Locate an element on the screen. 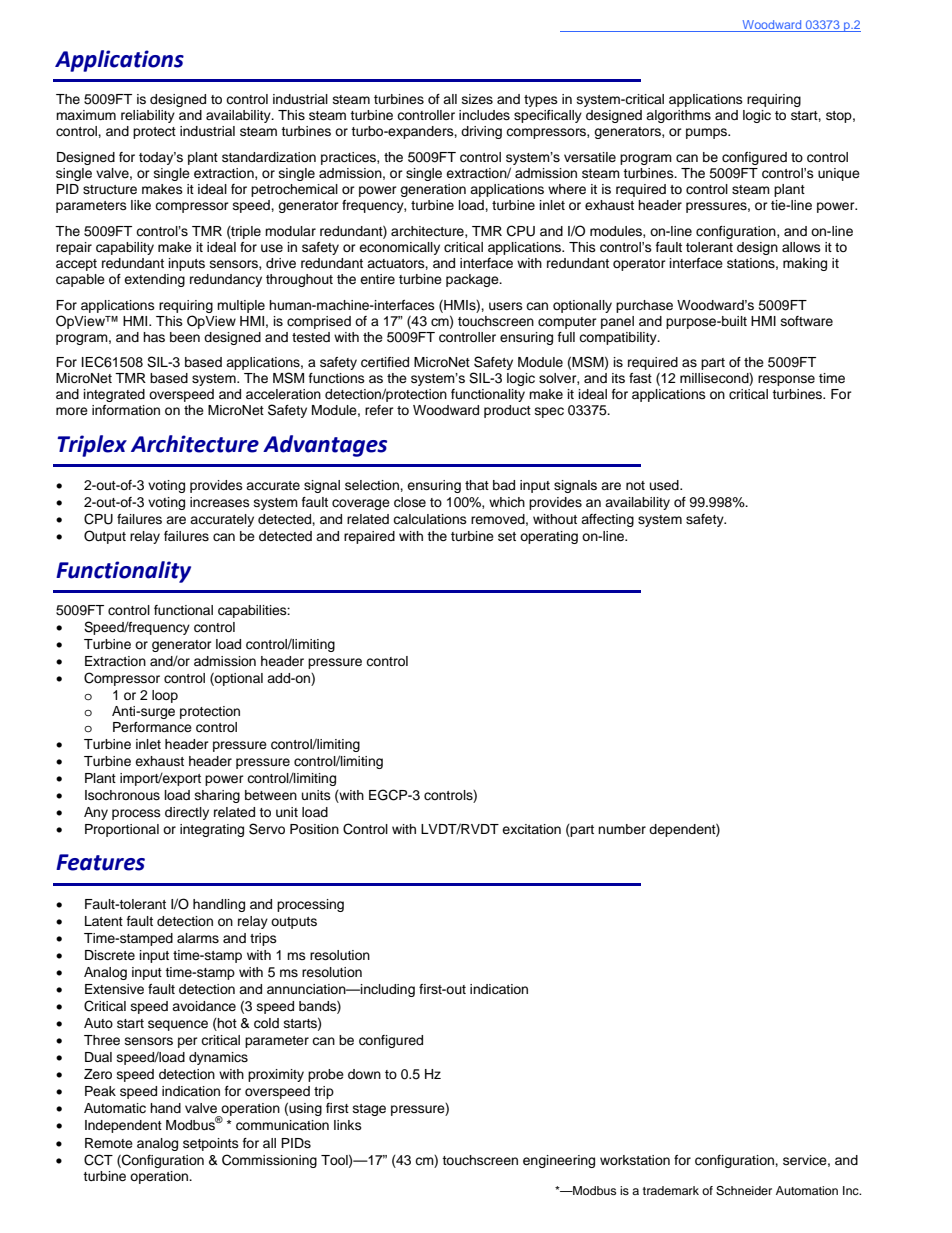  engineering is located at coordinates (559, 1161).
